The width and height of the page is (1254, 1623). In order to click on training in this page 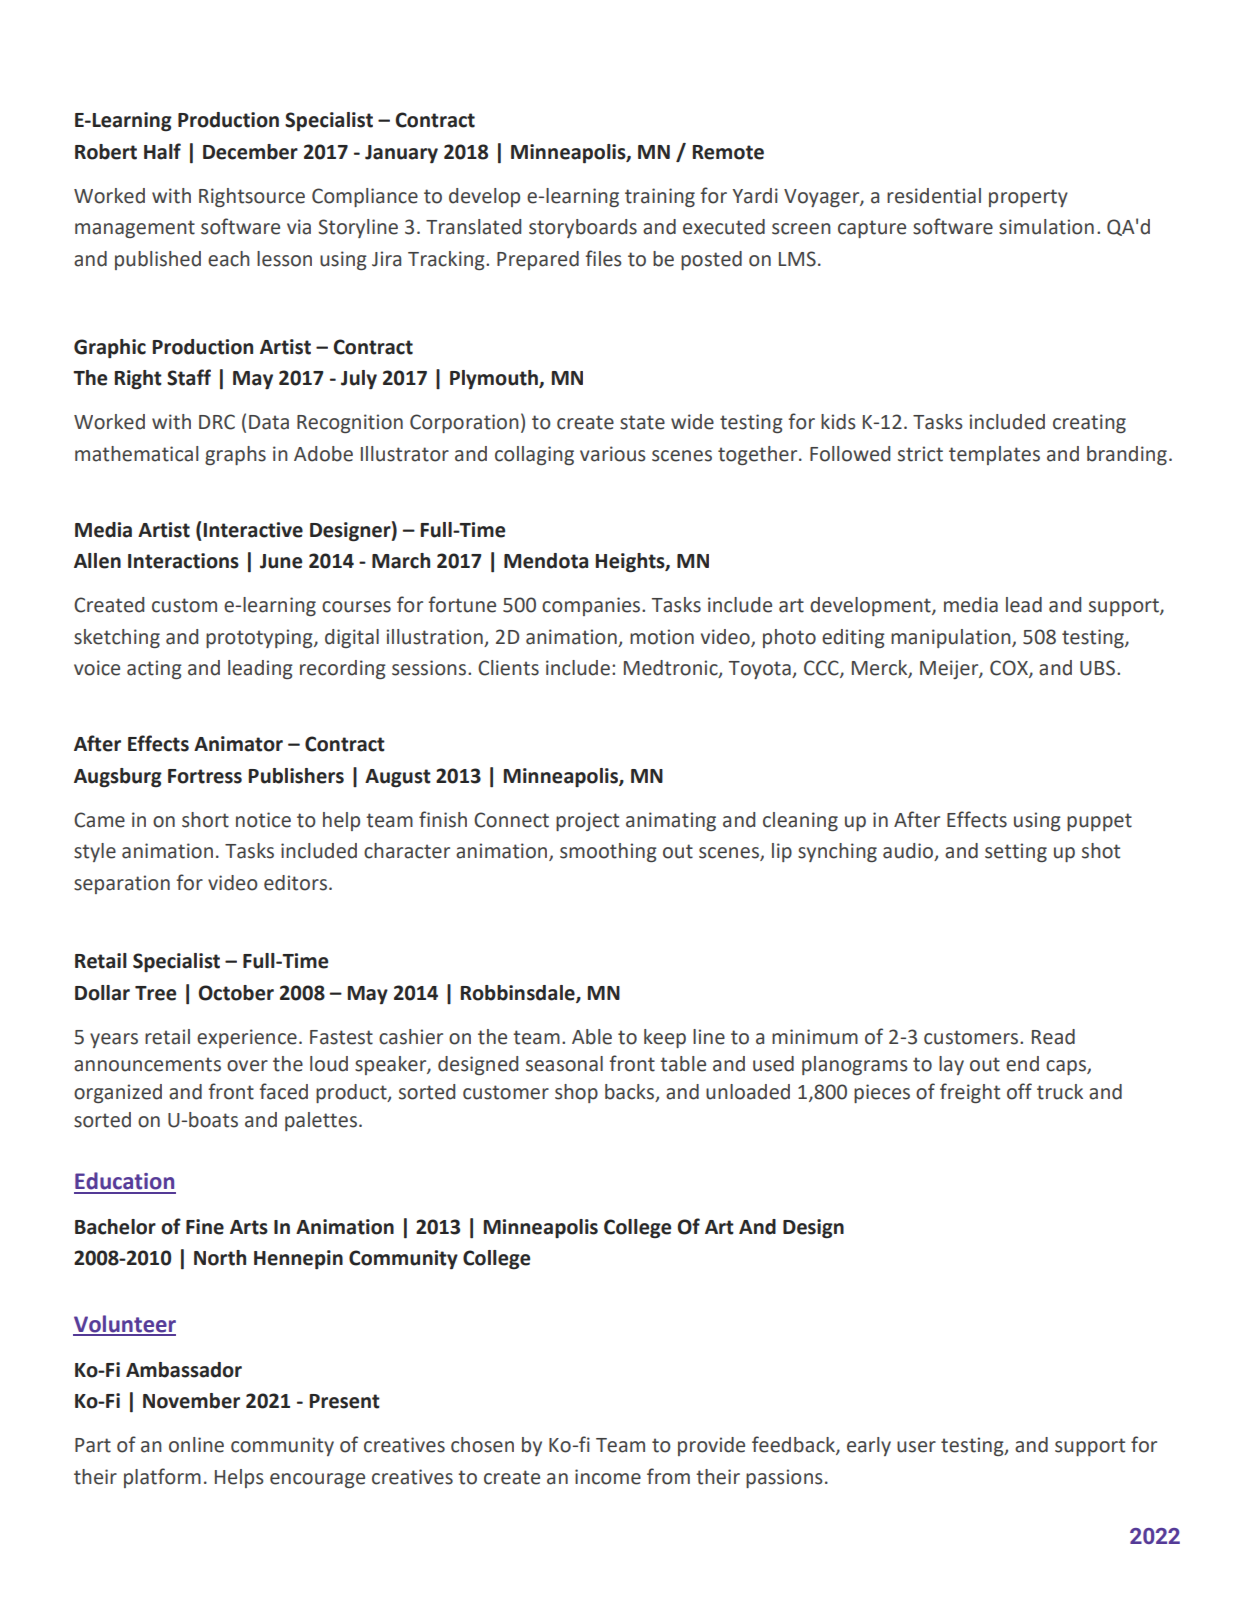, I will do `click(660, 197)`.
